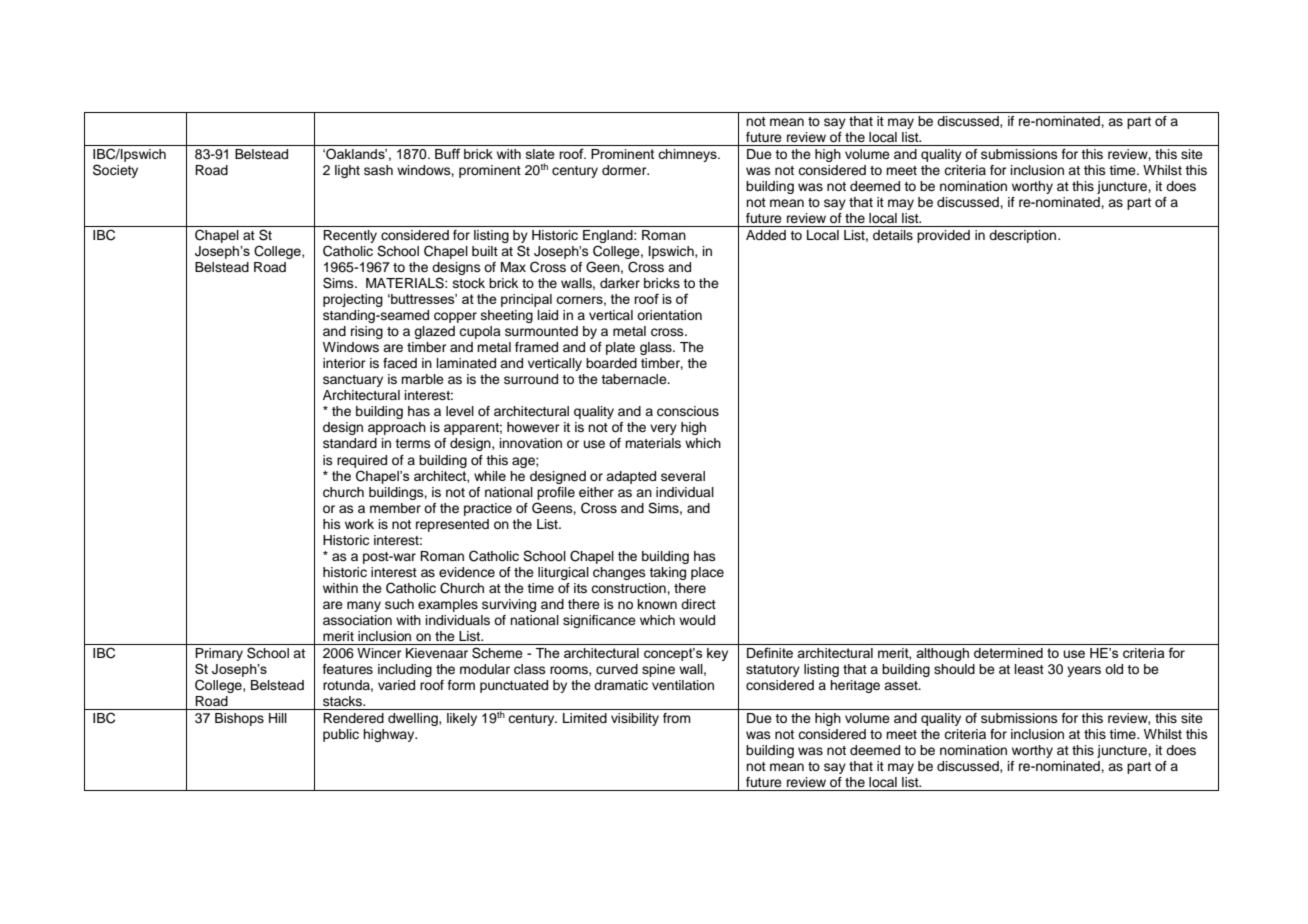 The image size is (1308, 924). What do you see at coordinates (350, 443) in the image?
I see `standard` at bounding box center [350, 443].
